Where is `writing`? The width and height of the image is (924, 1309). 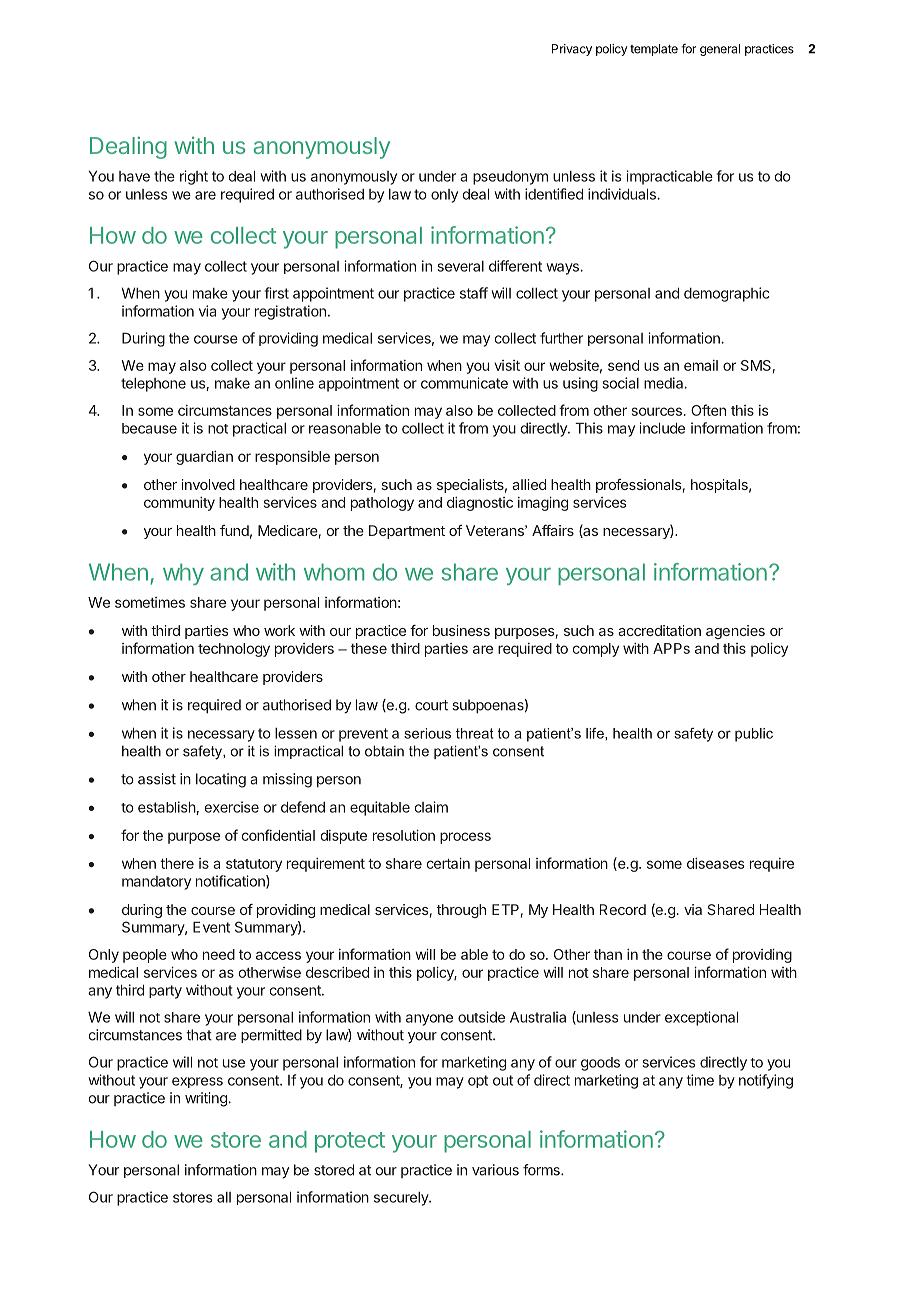
writing is located at coordinates (207, 1099).
